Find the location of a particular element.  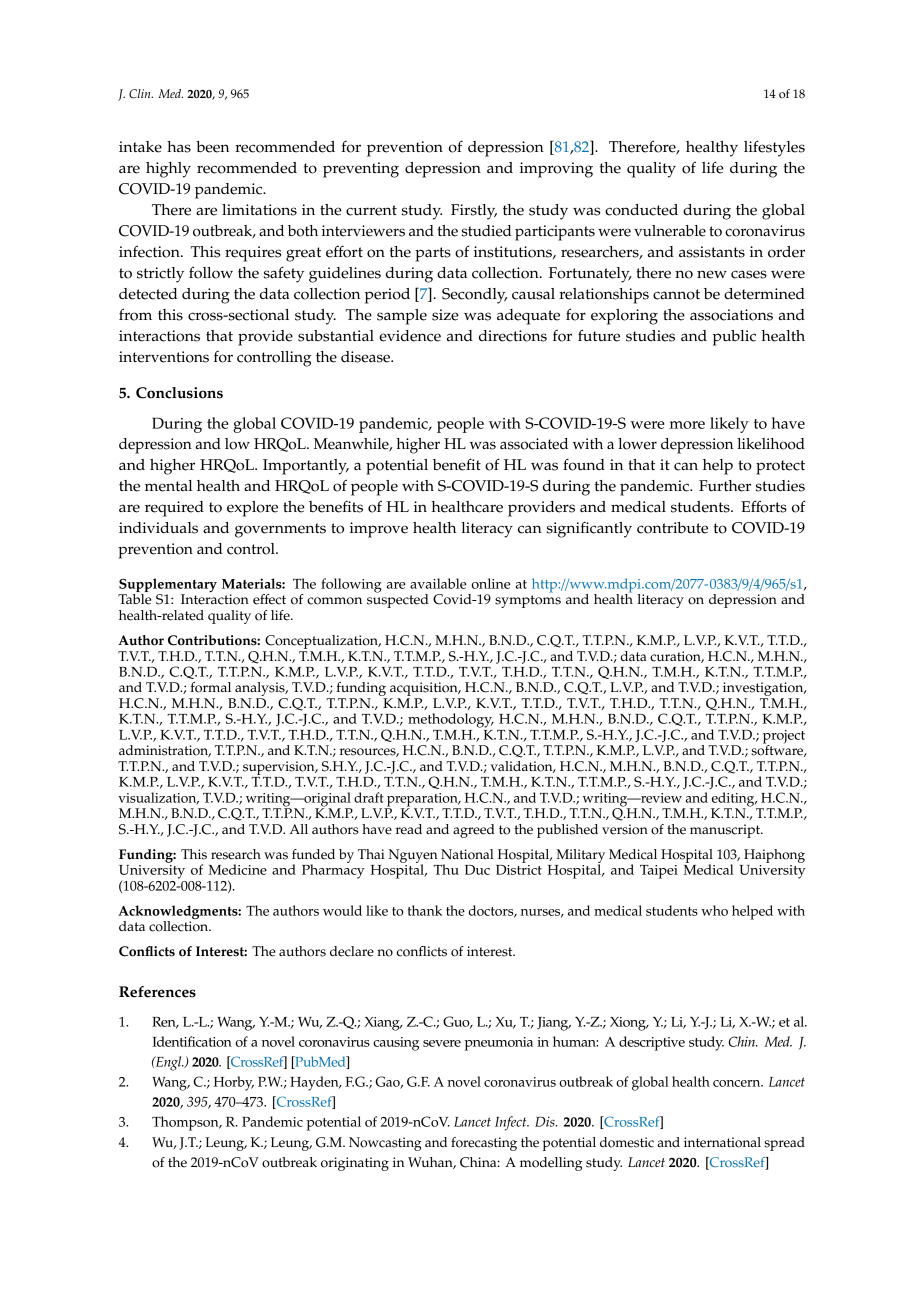

Firstly is located at coordinates (474, 212).
